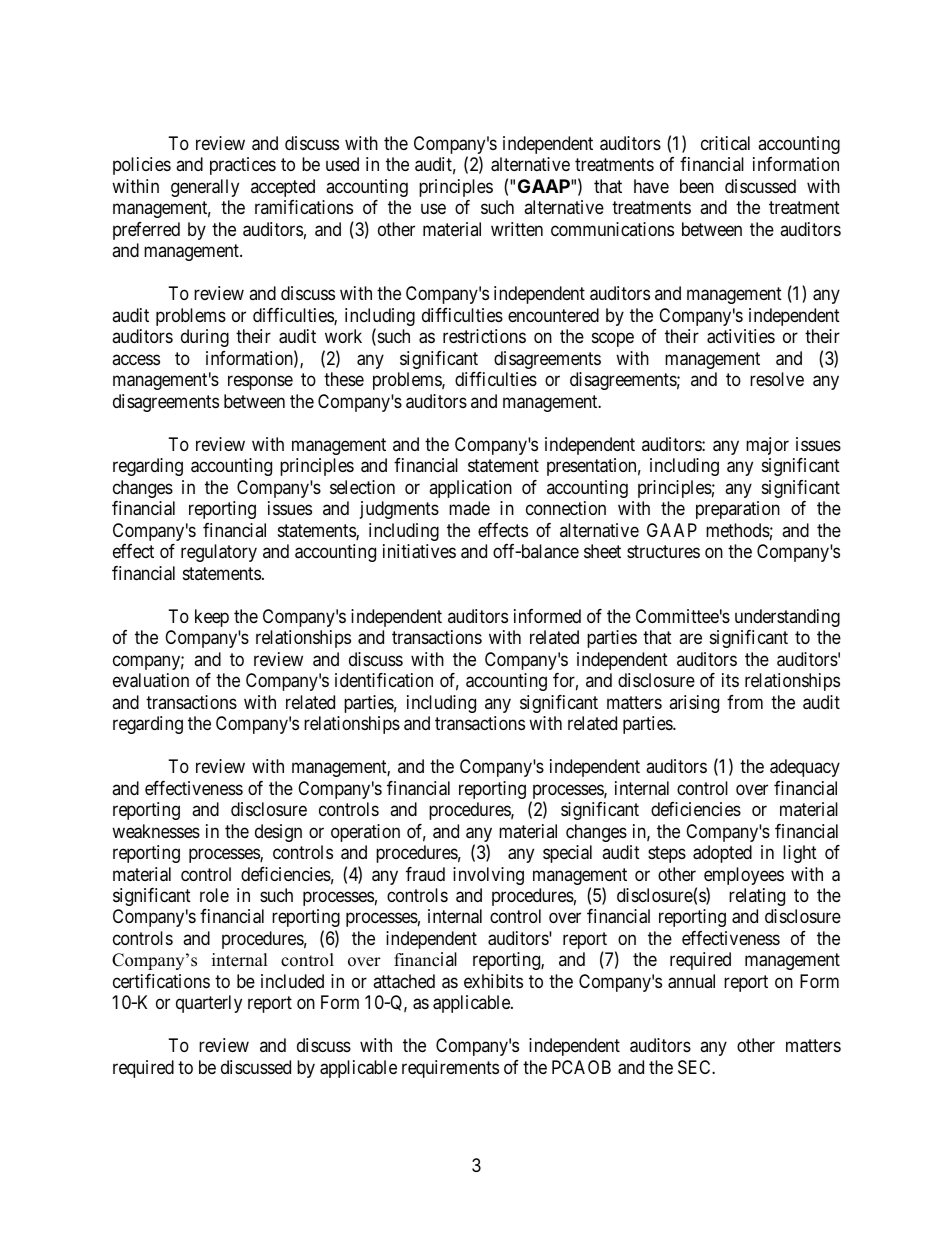  Describe the element at coordinates (419, 551) in the screenshot. I see `initiatives` at that location.
